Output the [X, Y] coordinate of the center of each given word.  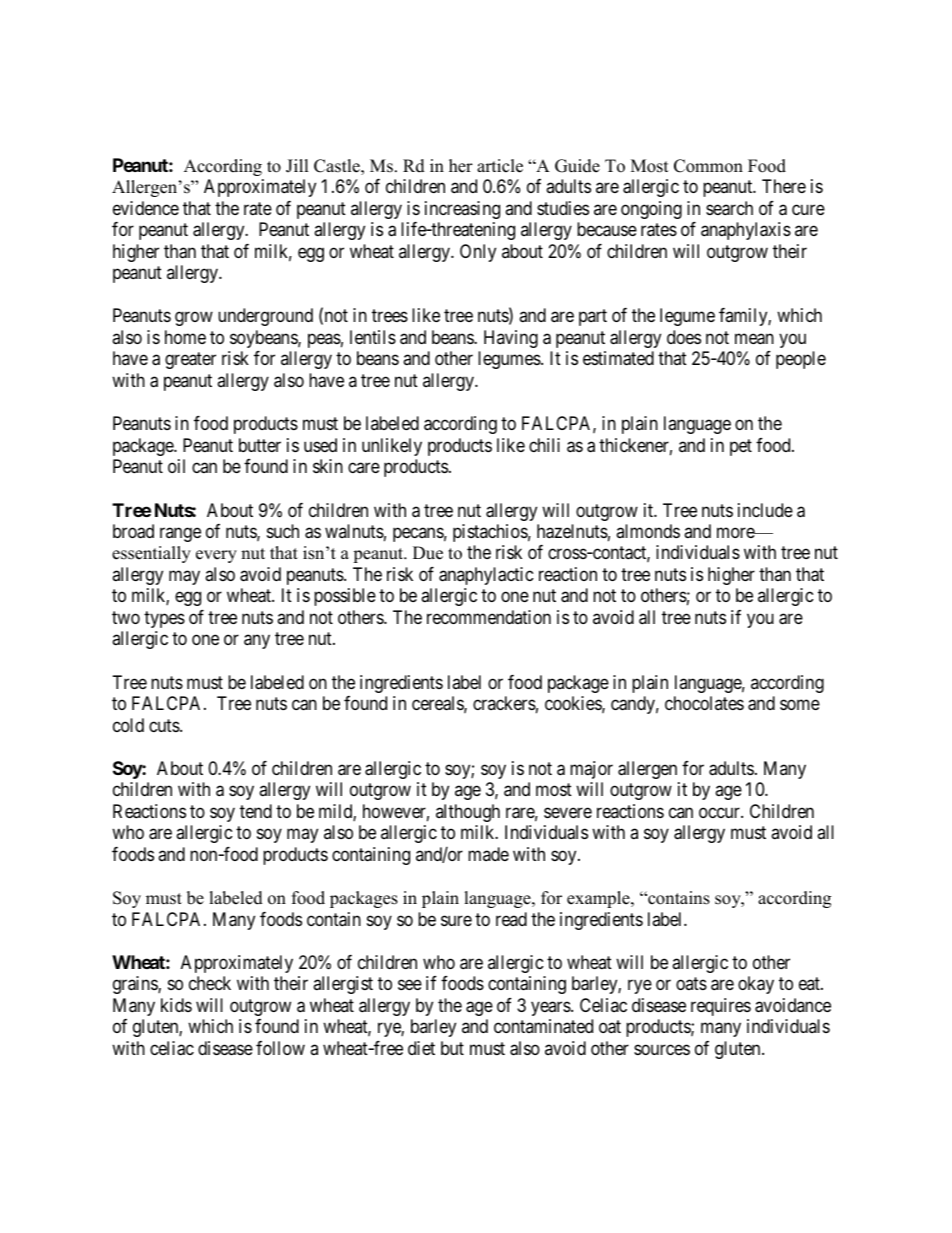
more [736, 532]
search [729, 208]
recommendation [489, 617]
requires [721, 1007]
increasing [462, 210]
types [164, 619]
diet [421, 1048]
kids [176, 1005]
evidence [146, 208]
